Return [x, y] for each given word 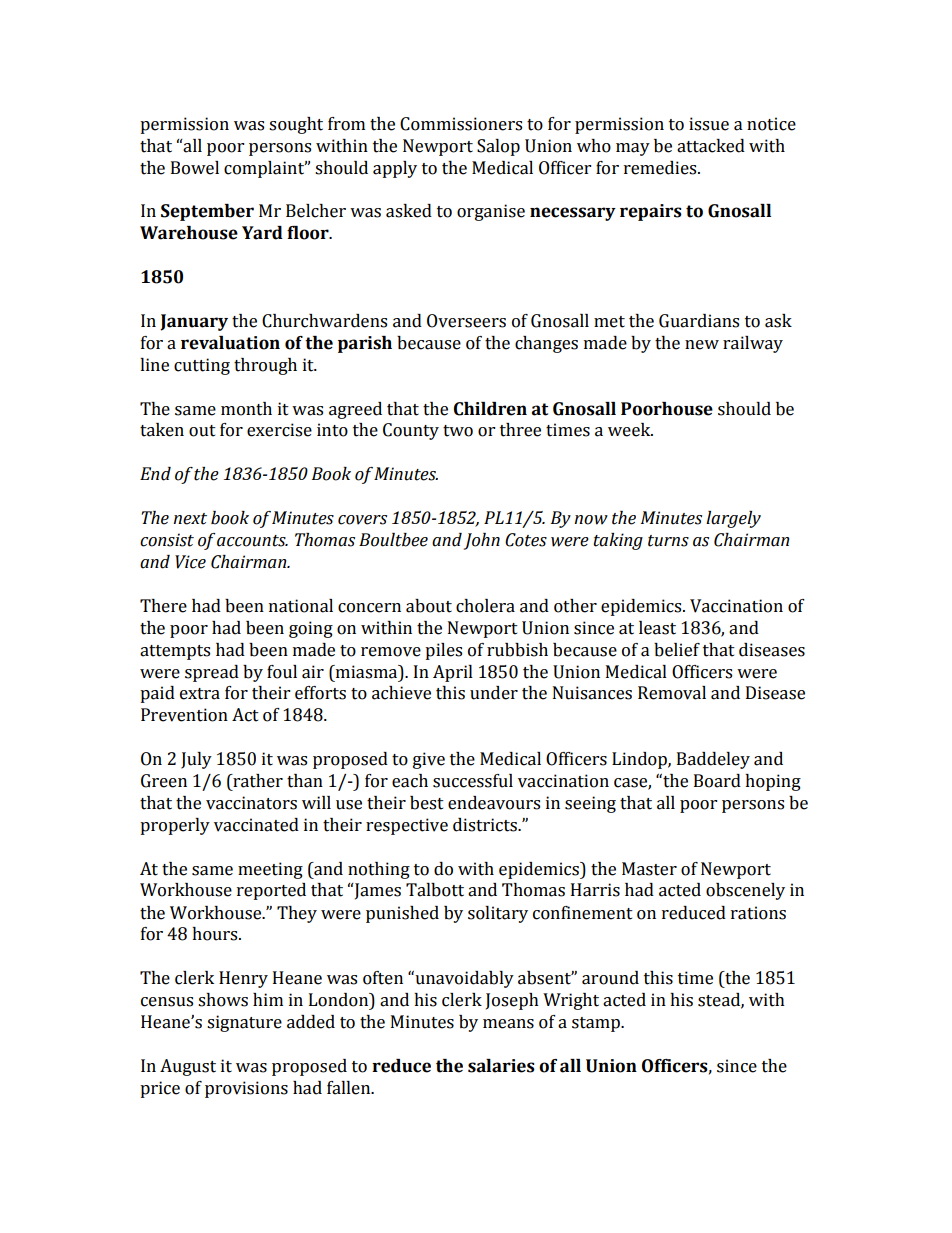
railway [753, 344]
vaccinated [256, 825]
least [657, 628]
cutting [202, 366]
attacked [711, 146]
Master [649, 869]
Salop [498, 147]
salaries [501, 1066]
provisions [246, 1089]
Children [490, 409]
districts [486, 825]
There [163, 606]
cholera [485, 606]
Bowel [195, 168]
